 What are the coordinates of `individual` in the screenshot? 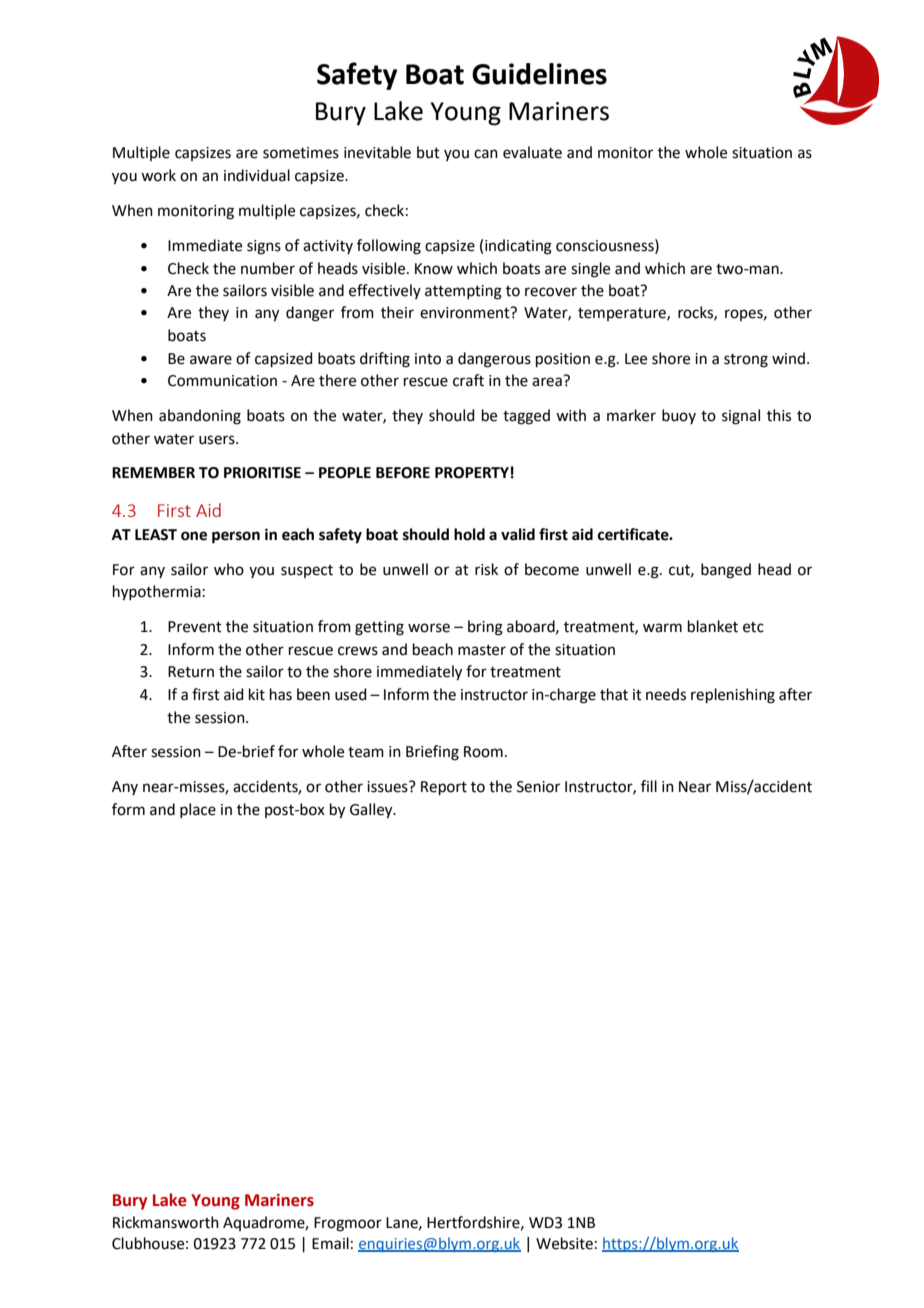 It's located at (257, 175).
